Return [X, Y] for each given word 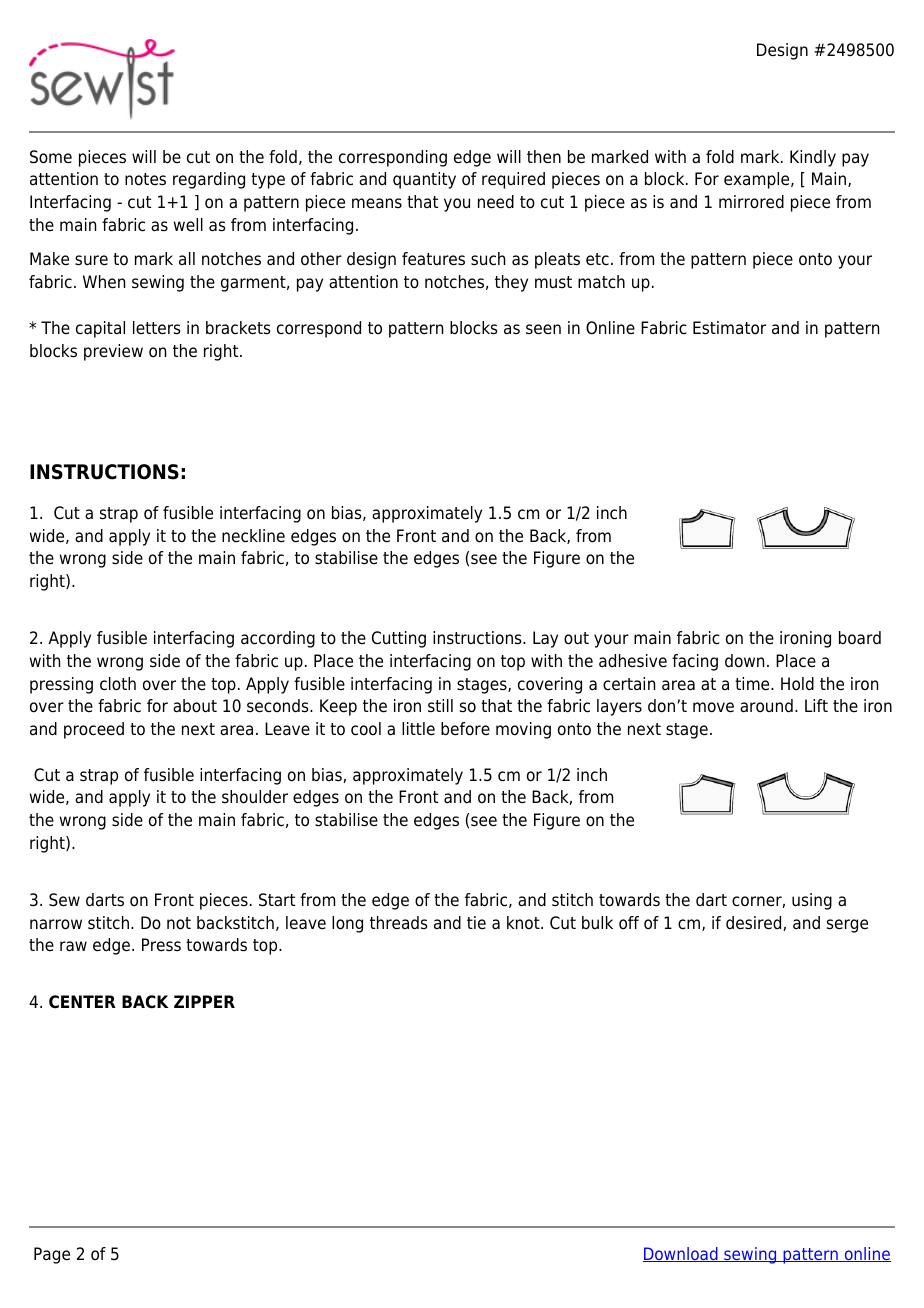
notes [145, 179]
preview [113, 352]
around [766, 706]
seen [543, 329]
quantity [424, 180]
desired [755, 923]
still [440, 705]
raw [73, 946]
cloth [118, 684]
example [758, 180]
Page [52, 1255]
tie [476, 923]
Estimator [729, 328]
